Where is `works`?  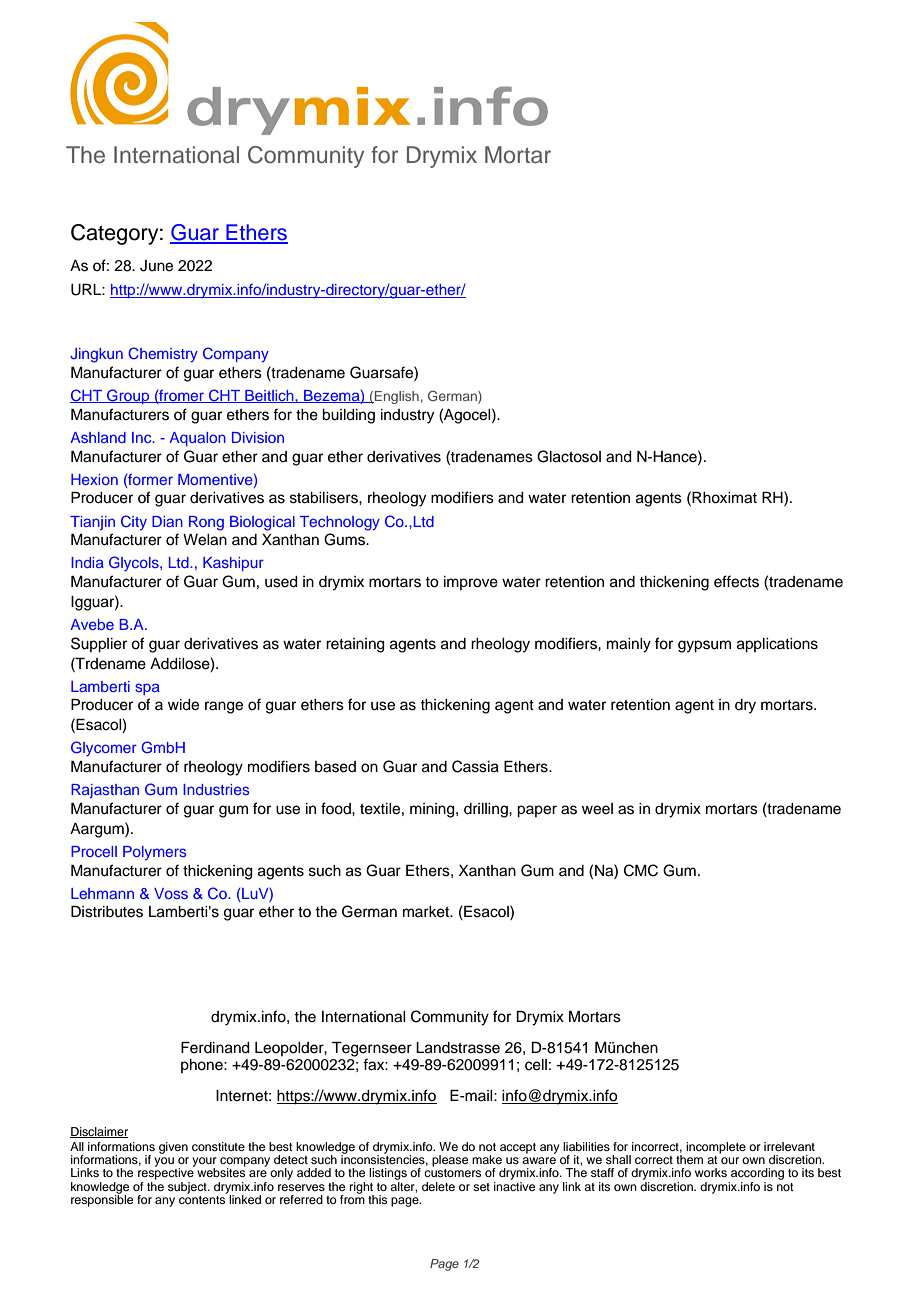
works is located at coordinates (711, 1172).
